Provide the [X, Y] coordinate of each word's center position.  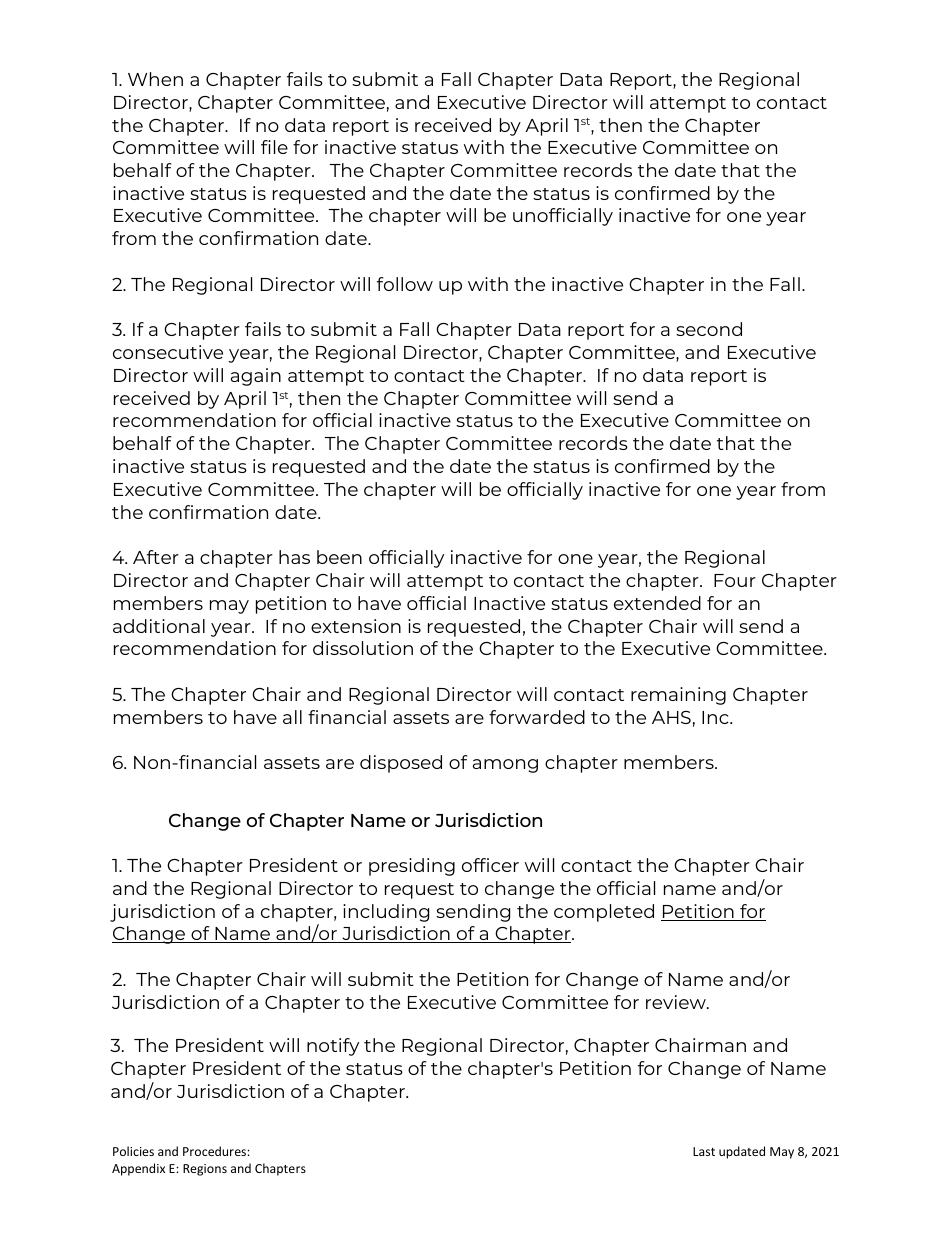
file [274, 147]
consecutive [168, 352]
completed [604, 913]
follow [405, 284]
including [386, 913]
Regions [205, 1170]
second [709, 329]
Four [735, 580]
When [155, 79]
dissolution [363, 648]
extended [657, 603]
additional [159, 626]
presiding [412, 867]
